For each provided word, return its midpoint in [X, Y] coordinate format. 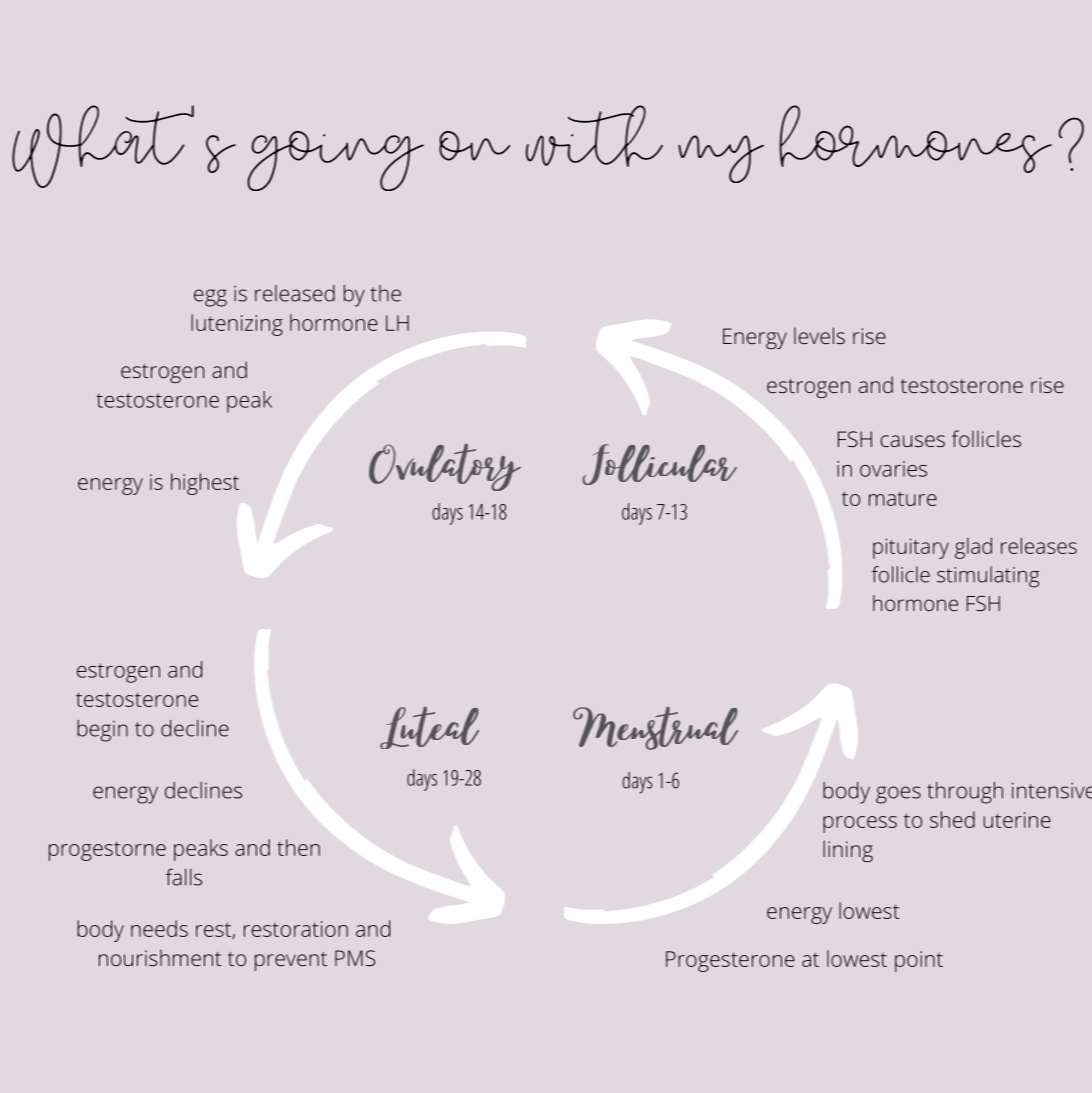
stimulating [988, 577]
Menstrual [655, 728]
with [594, 136]
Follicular [659, 464]
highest [205, 484]
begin [102, 731]
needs [159, 928]
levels [819, 335]
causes [912, 441]
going [335, 161]
